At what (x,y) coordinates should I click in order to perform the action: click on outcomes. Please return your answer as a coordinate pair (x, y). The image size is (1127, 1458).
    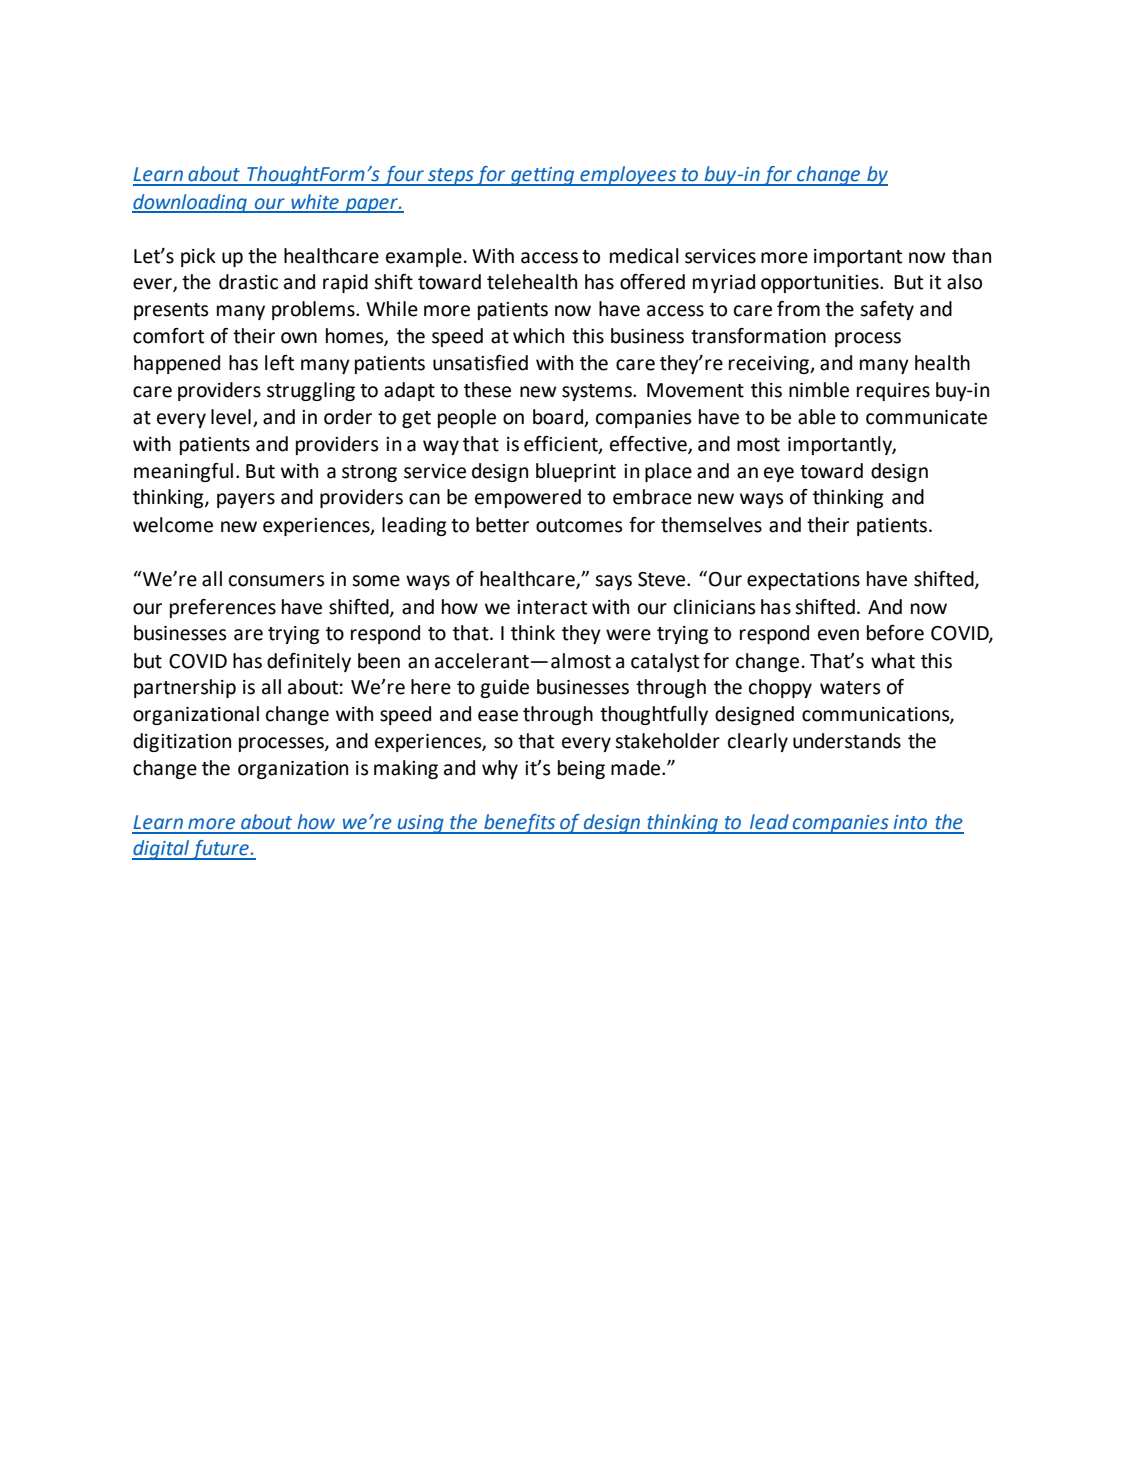
    Looking at the image, I should click on (579, 526).
